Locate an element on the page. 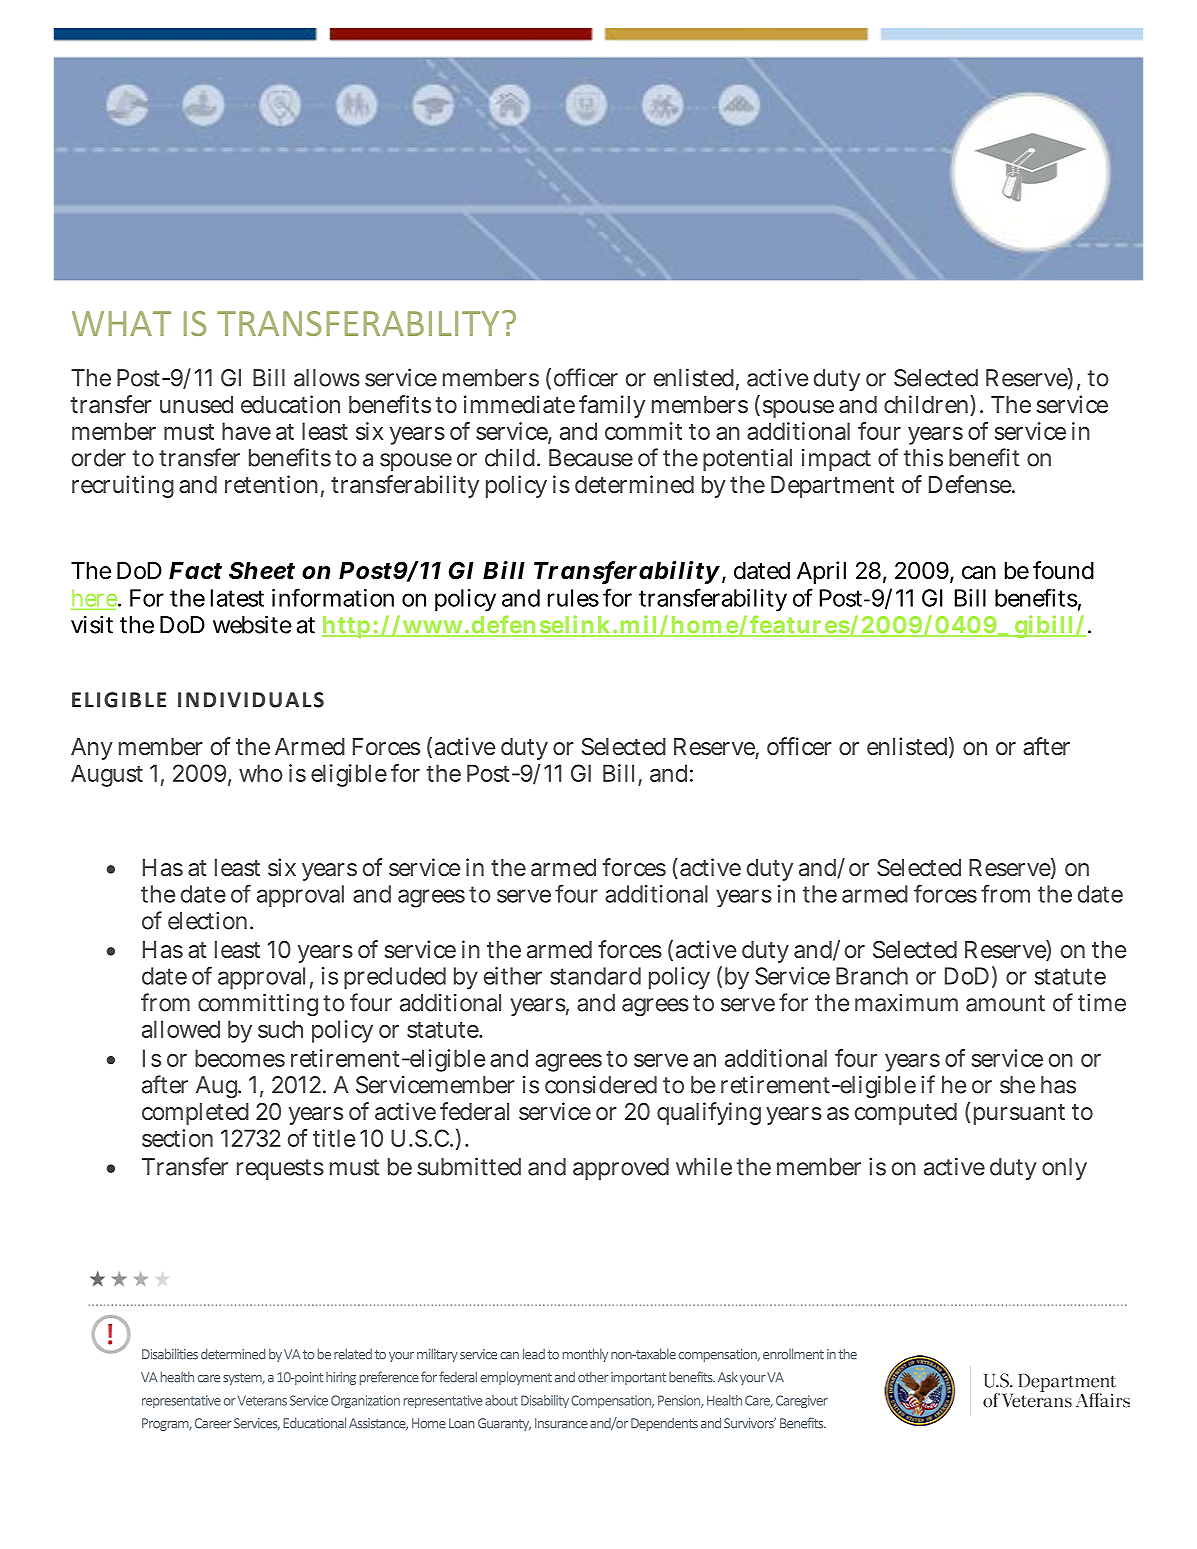 This image has width=1197, height=1549. family is located at coordinates (612, 406).
